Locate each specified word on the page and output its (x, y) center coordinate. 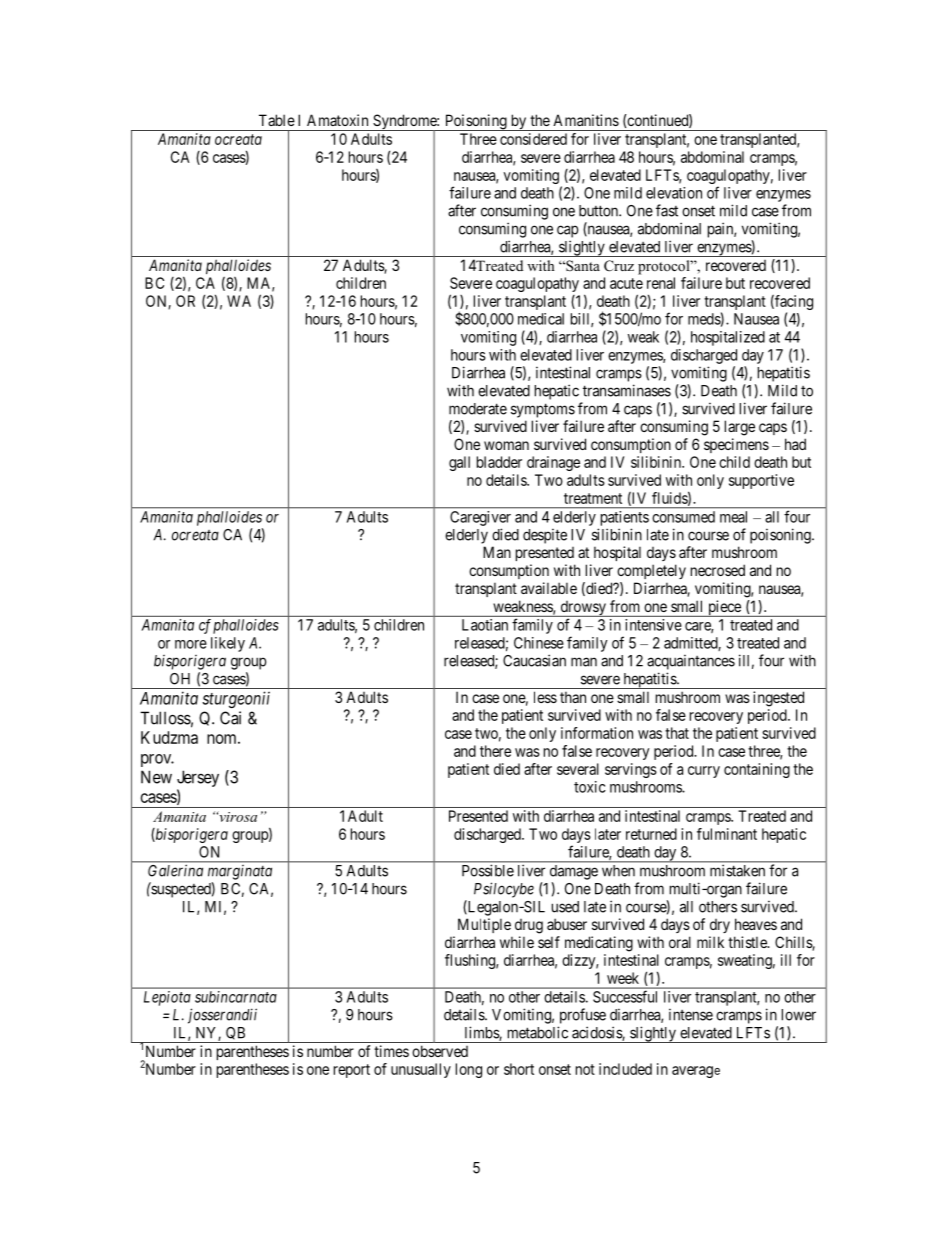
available (549, 588)
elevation (674, 193)
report (352, 1071)
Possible (488, 871)
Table (277, 120)
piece (724, 608)
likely (228, 644)
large (740, 428)
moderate (478, 409)
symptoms (543, 410)
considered (533, 139)
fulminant (727, 834)
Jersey (198, 778)
